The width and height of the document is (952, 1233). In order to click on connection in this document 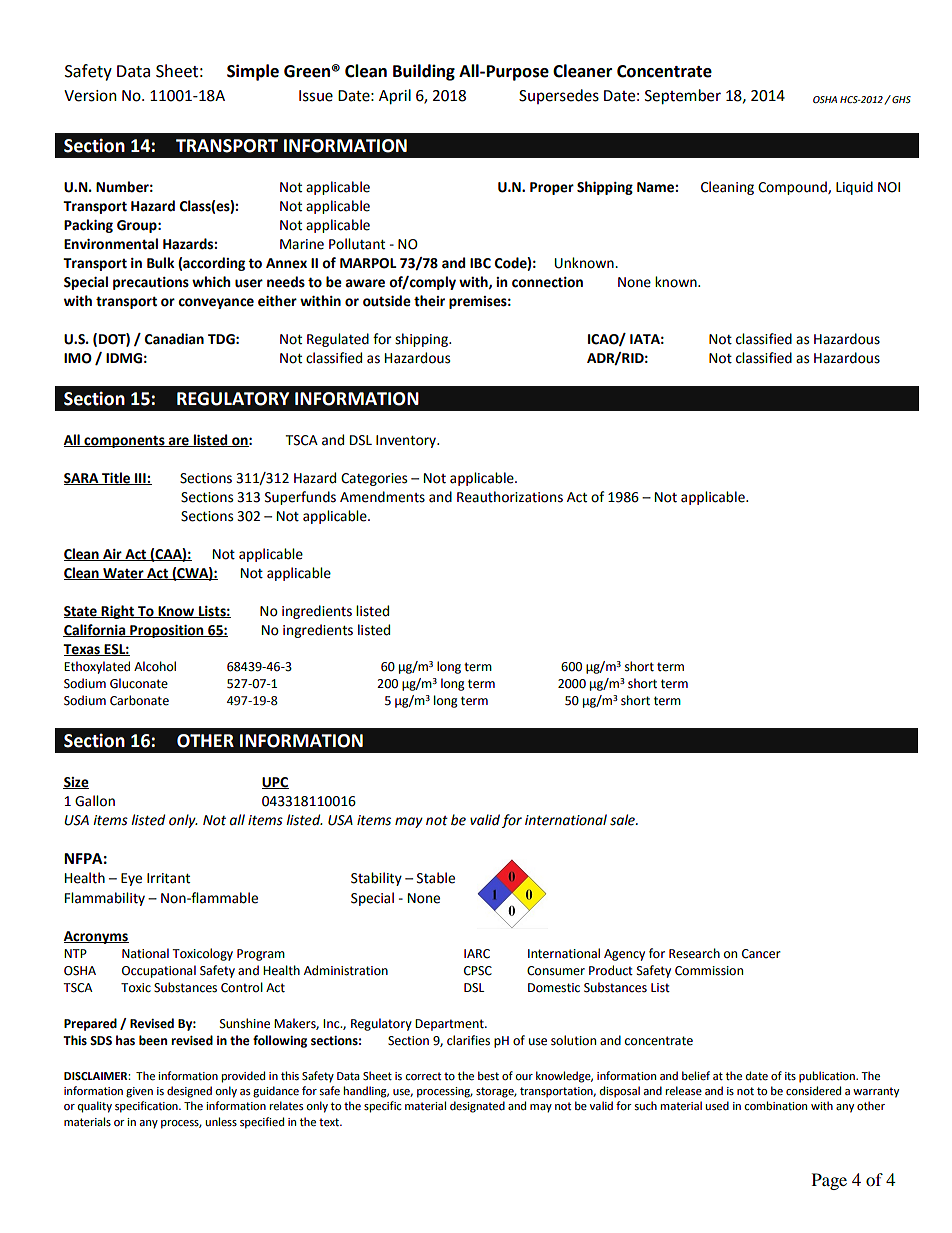, I will do `click(547, 282)`.
